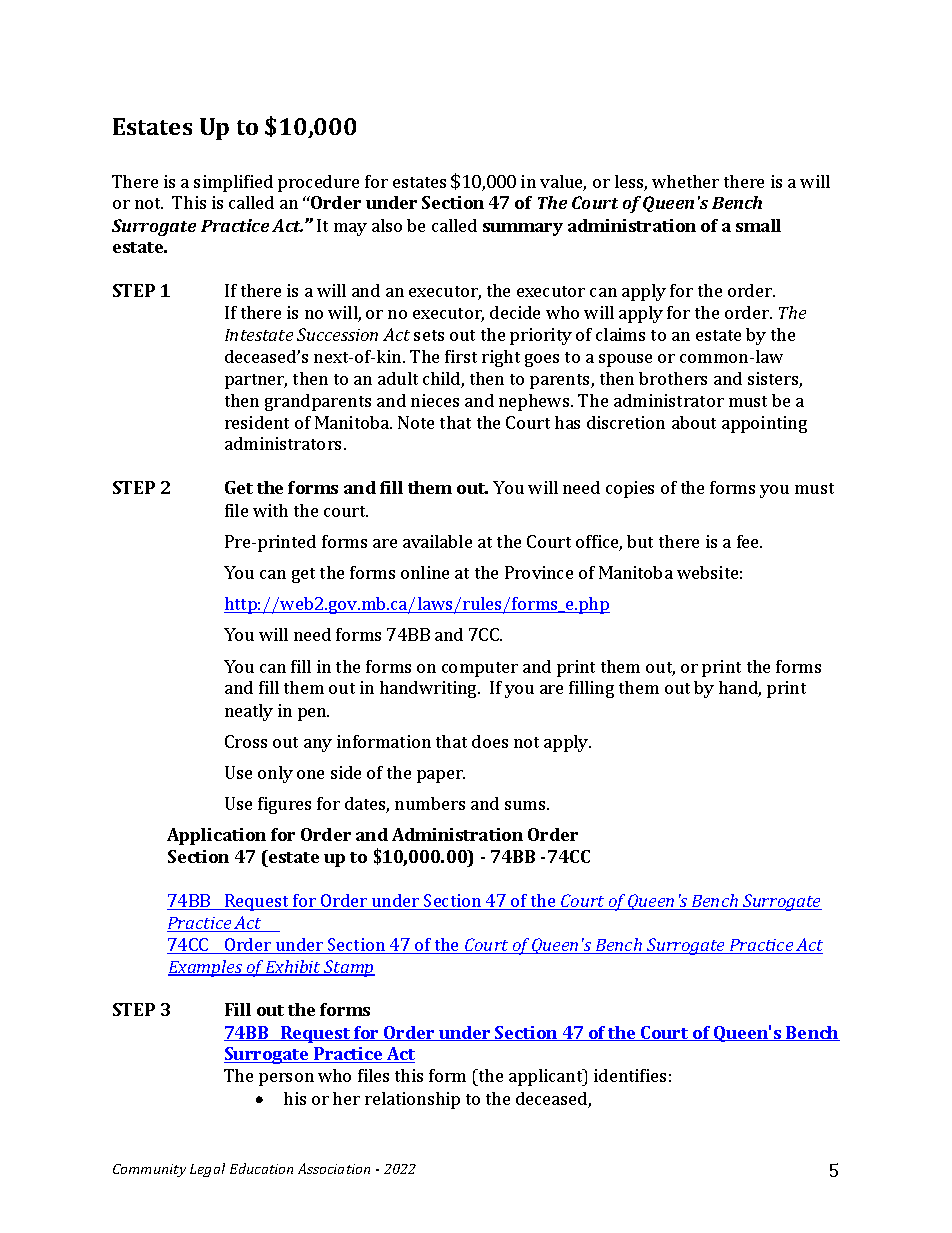  I want to click on whether, so click(685, 181).
